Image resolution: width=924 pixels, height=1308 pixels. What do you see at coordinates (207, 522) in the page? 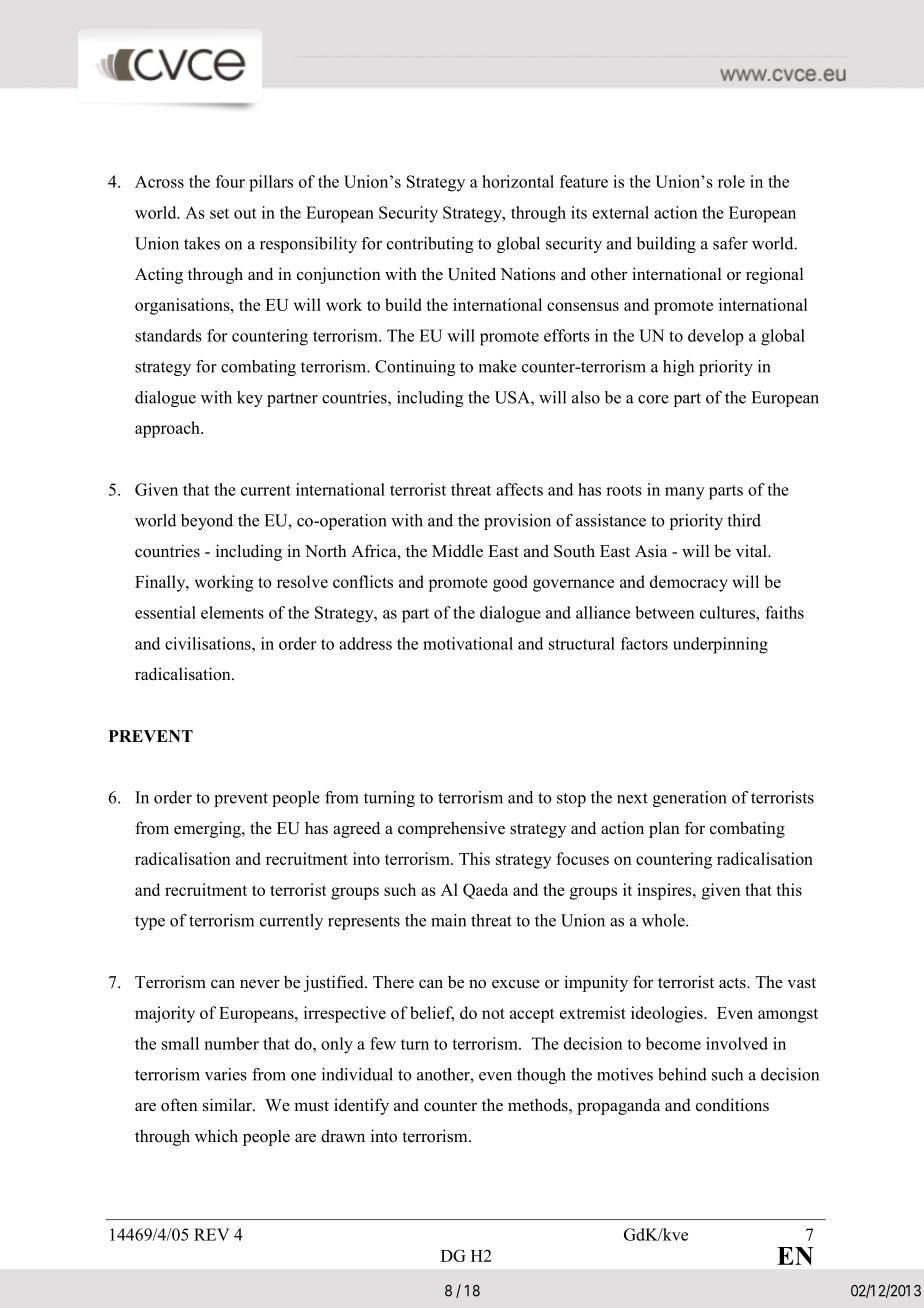
I see `beyond` at bounding box center [207, 522].
